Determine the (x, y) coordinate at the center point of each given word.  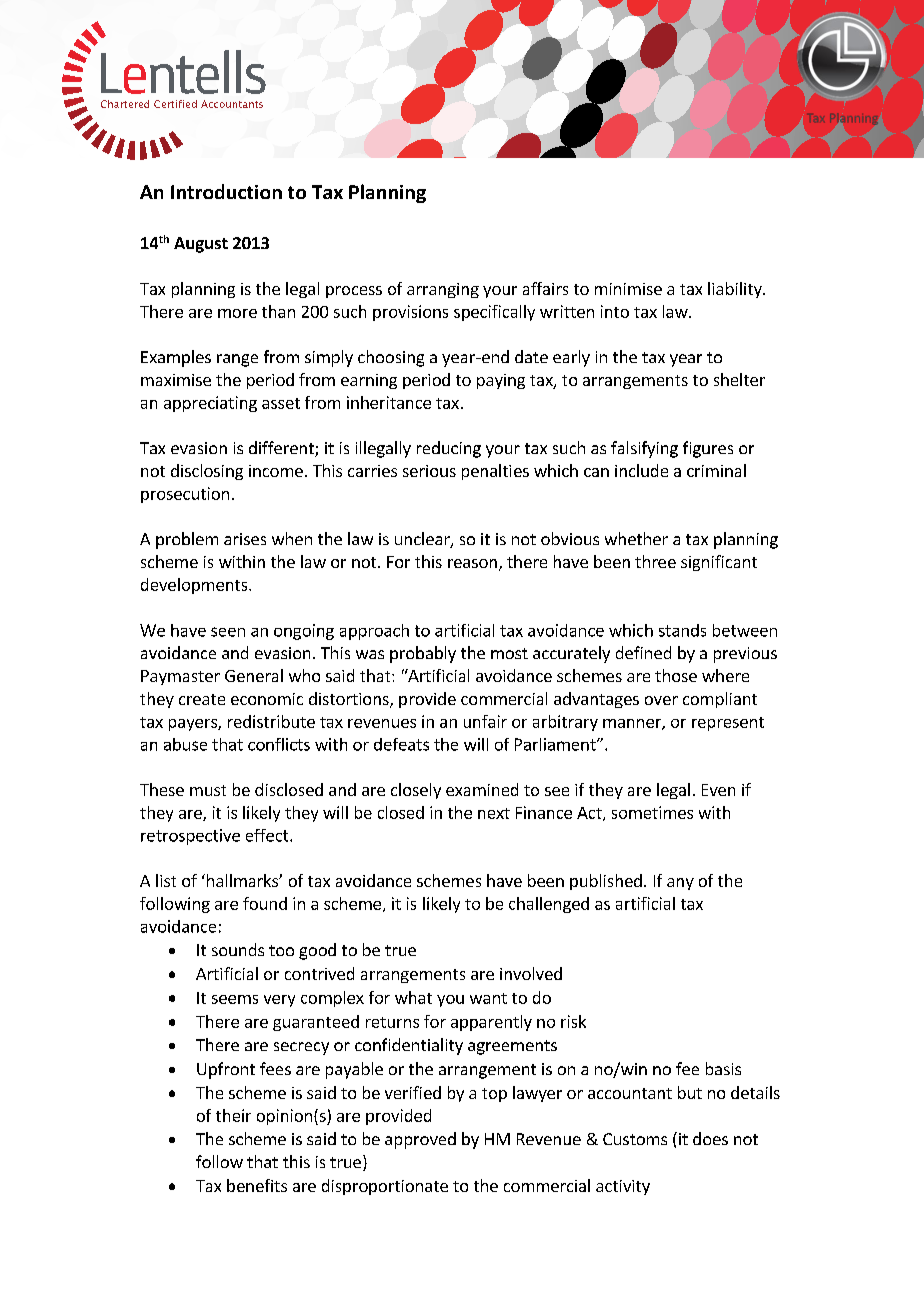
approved (420, 1140)
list (166, 880)
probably (423, 654)
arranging (443, 290)
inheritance (389, 402)
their (233, 1115)
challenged (549, 905)
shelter (739, 379)
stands (682, 630)
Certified (175, 104)
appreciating (210, 404)
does (710, 1138)
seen (228, 632)
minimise (628, 289)
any (680, 884)
